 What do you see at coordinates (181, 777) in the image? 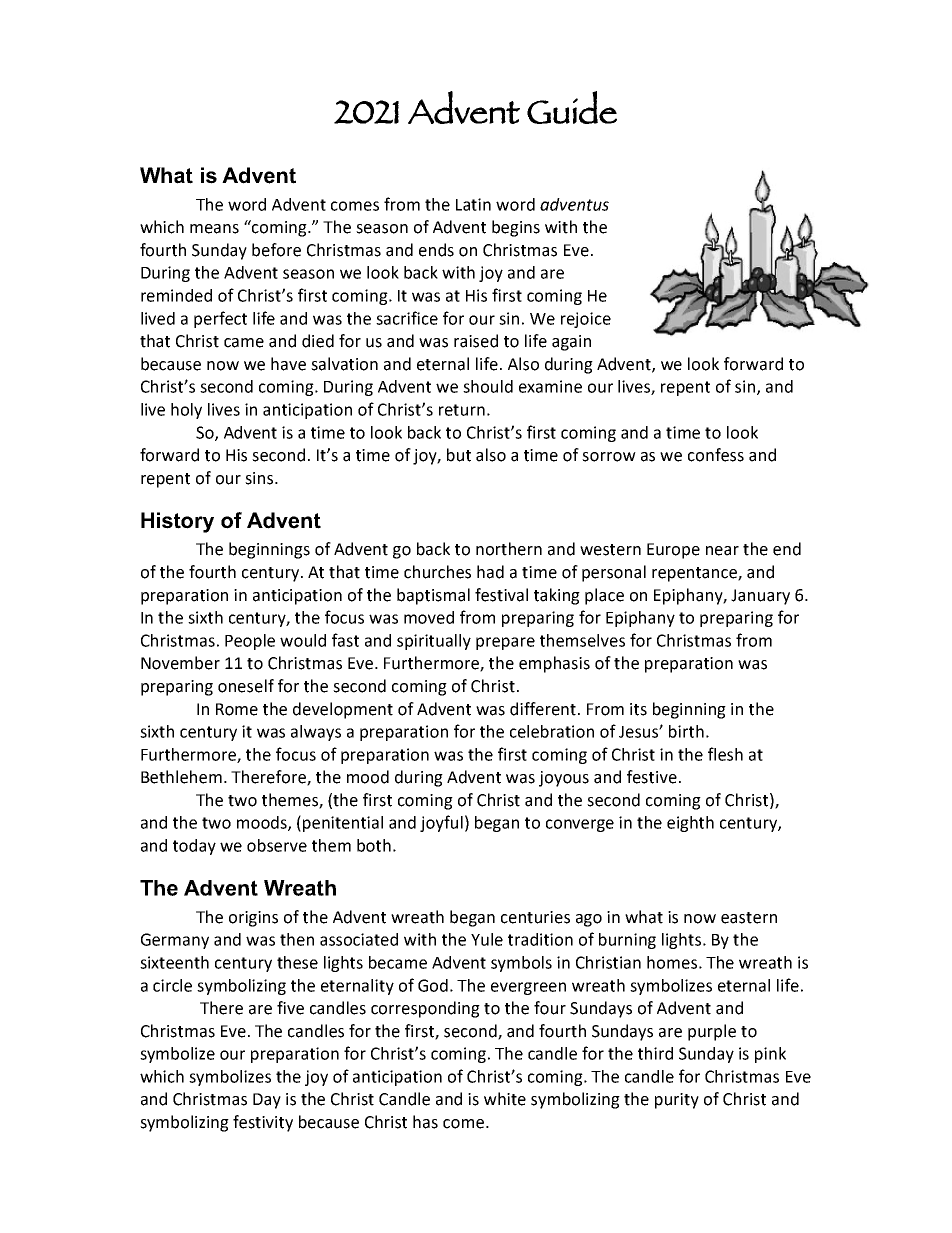
I see `Bethlehem` at bounding box center [181, 777].
